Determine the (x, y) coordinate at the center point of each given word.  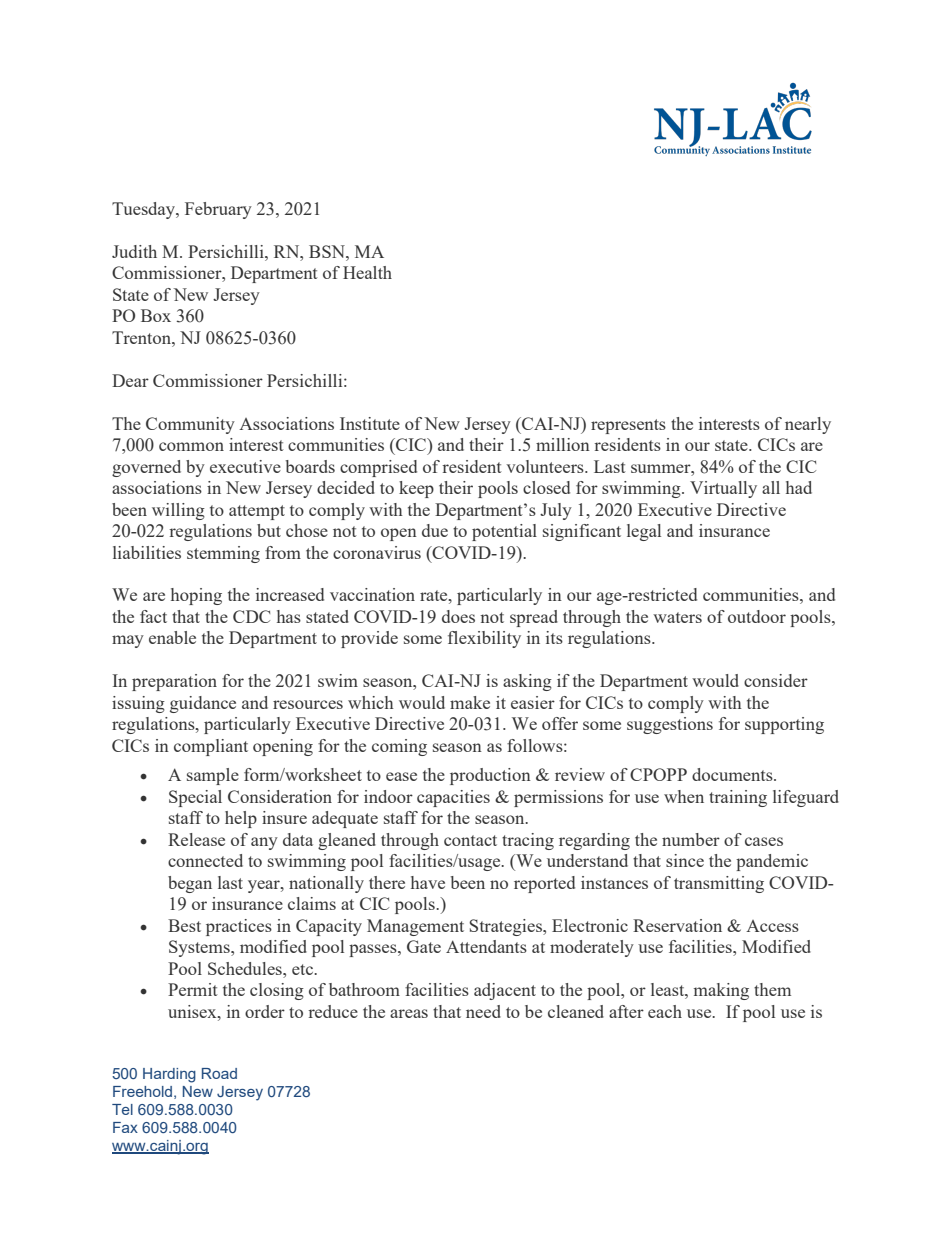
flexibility (484, 639)
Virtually (723, 489)
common (191, 446)
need (483, 1011)
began (190, 884)
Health (367, 272)
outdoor (757, 616)
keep (416, 489)
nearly (808, 425)
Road (219, 1073)
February (218, 210)
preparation (174, 682)
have (428, 882)
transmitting (719, 884)
